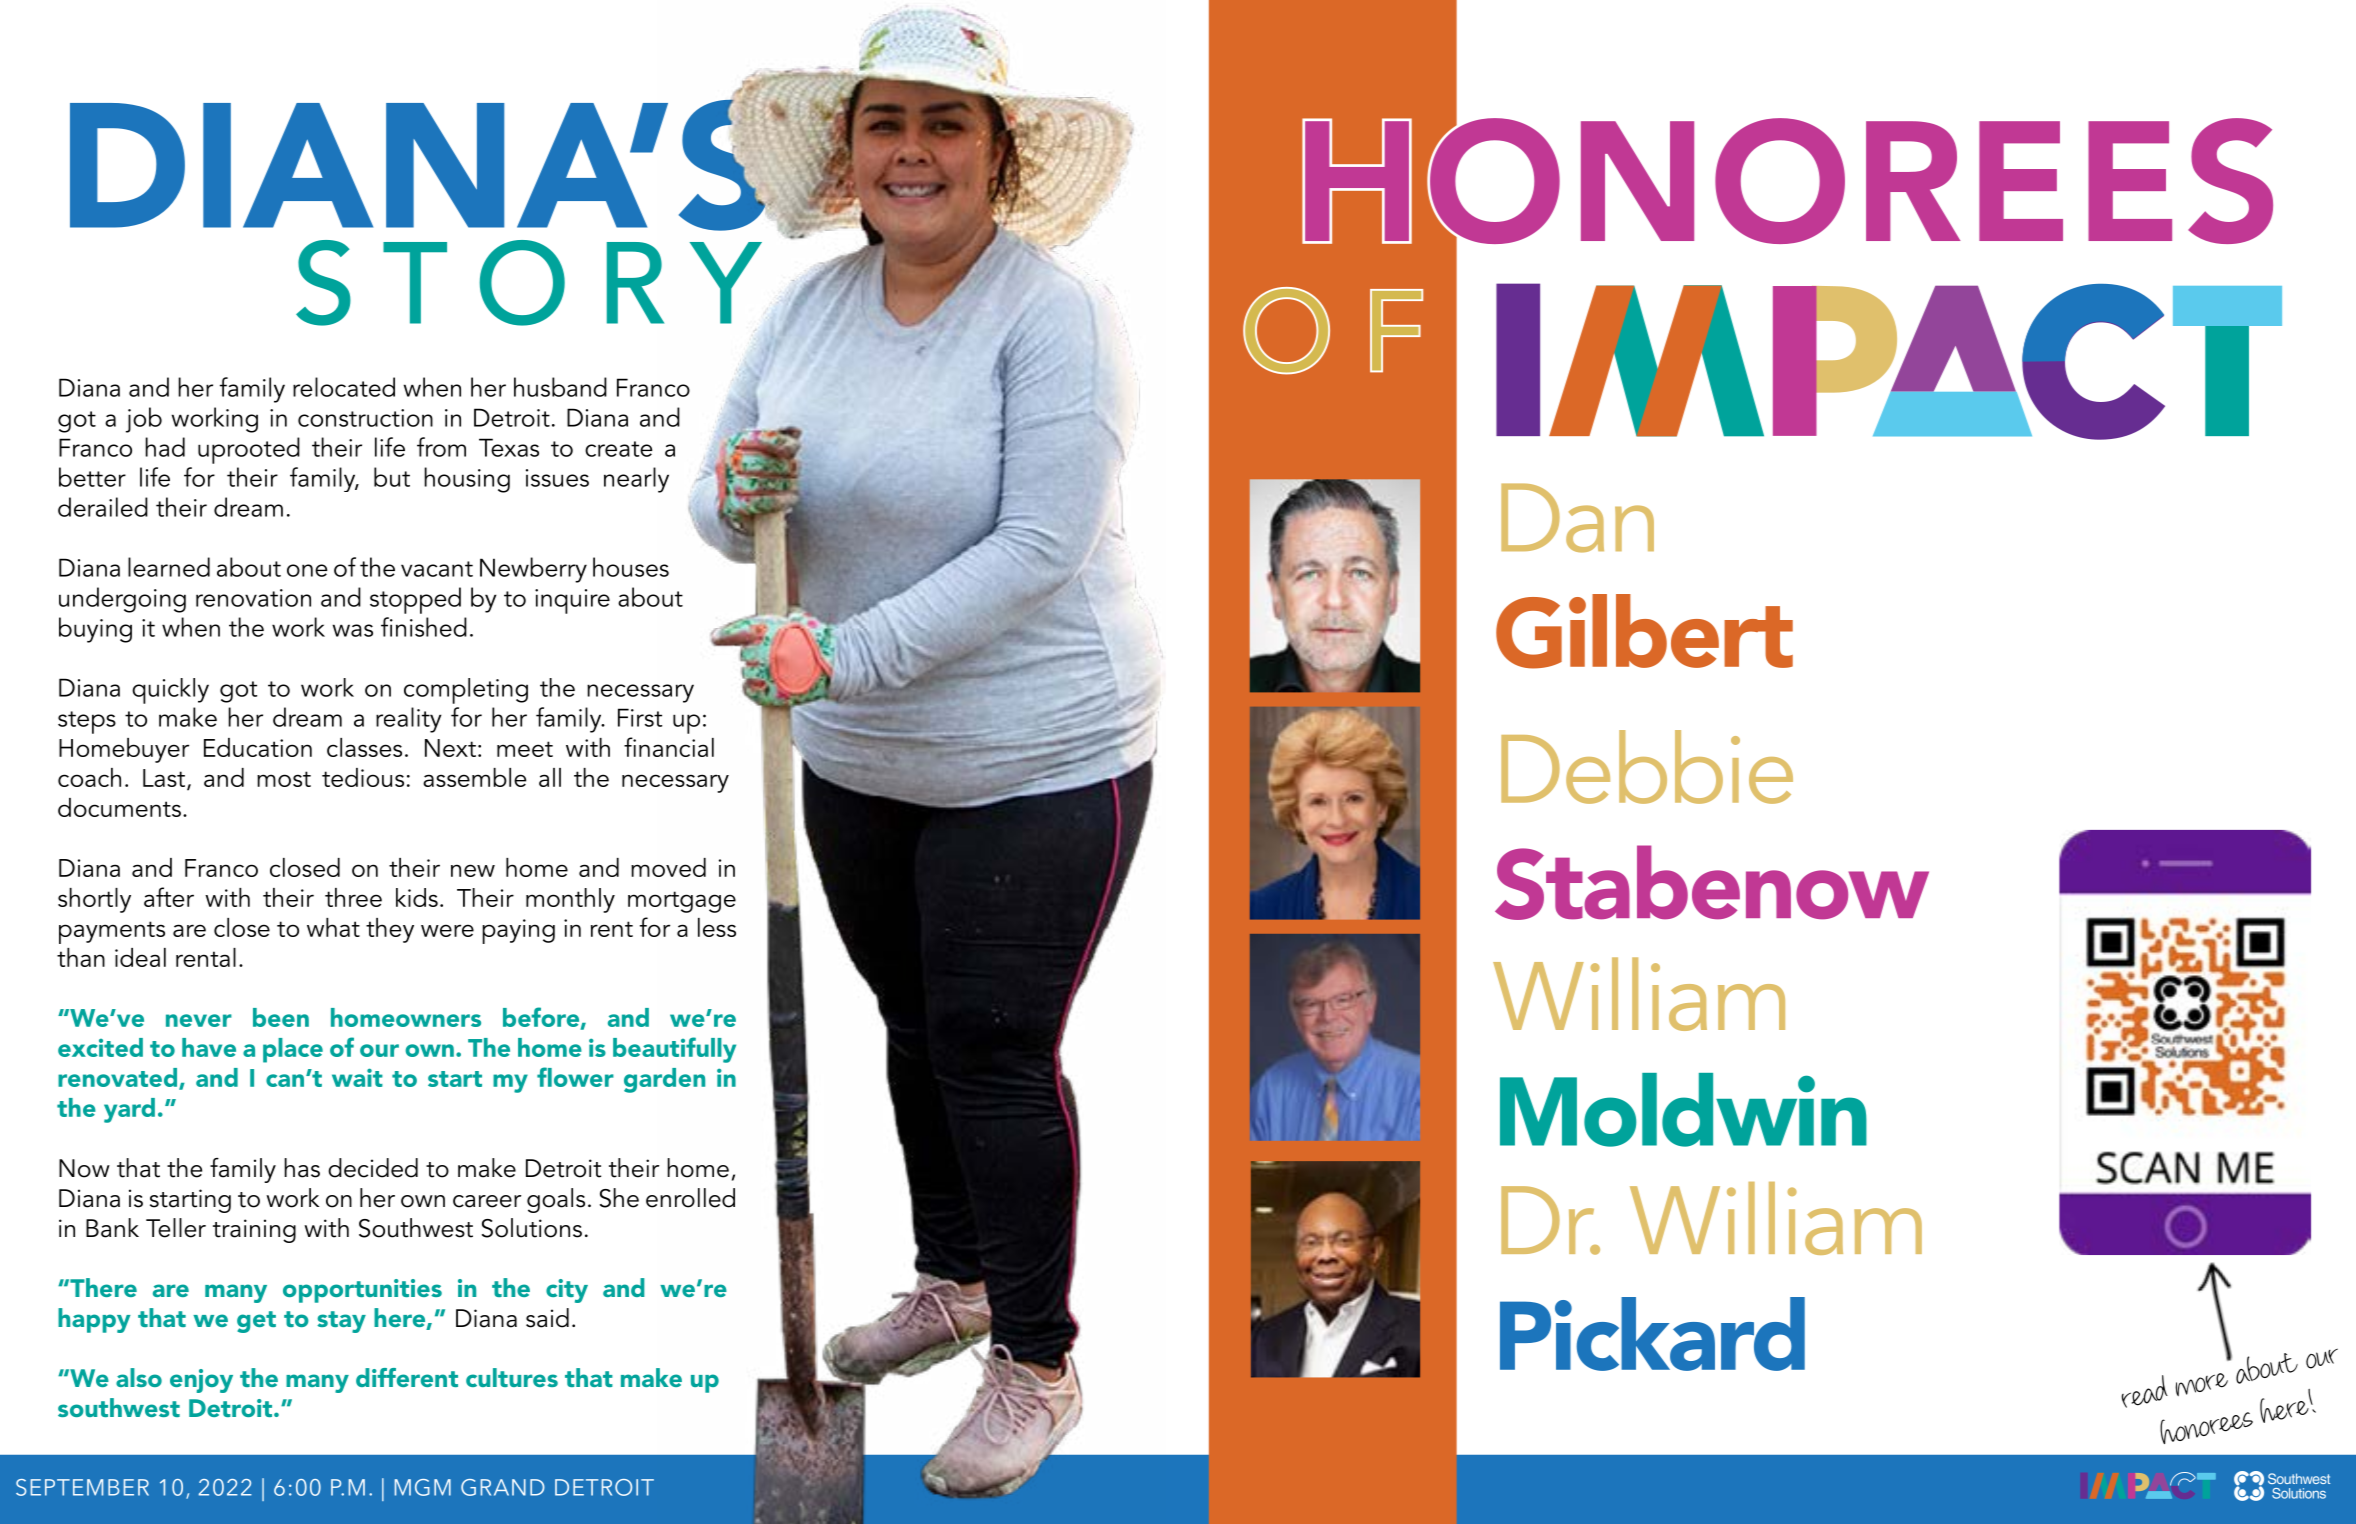  I want to click on MGM, so click(423, 1487).
